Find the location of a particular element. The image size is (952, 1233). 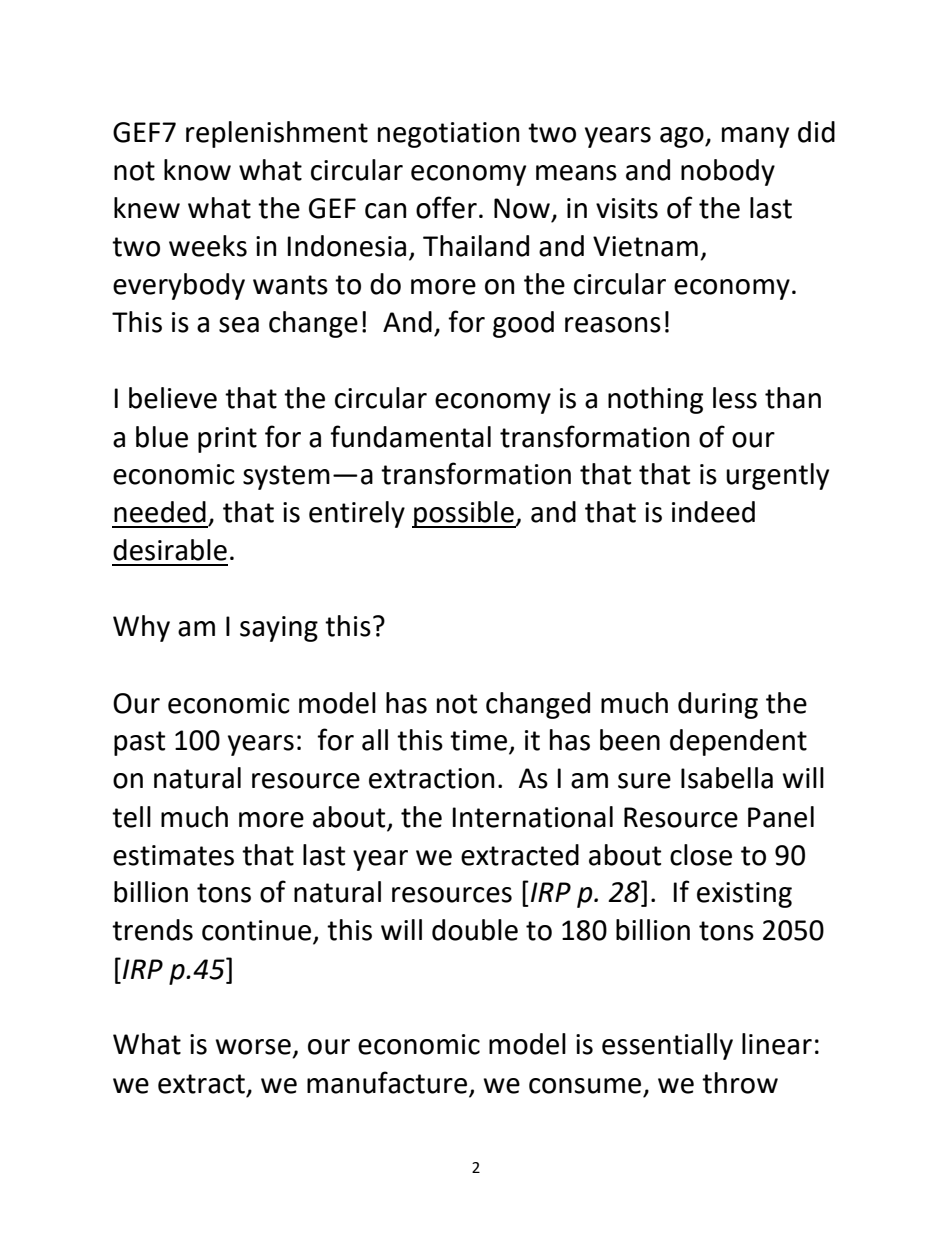

possible is located at coordinates (464, 514).
